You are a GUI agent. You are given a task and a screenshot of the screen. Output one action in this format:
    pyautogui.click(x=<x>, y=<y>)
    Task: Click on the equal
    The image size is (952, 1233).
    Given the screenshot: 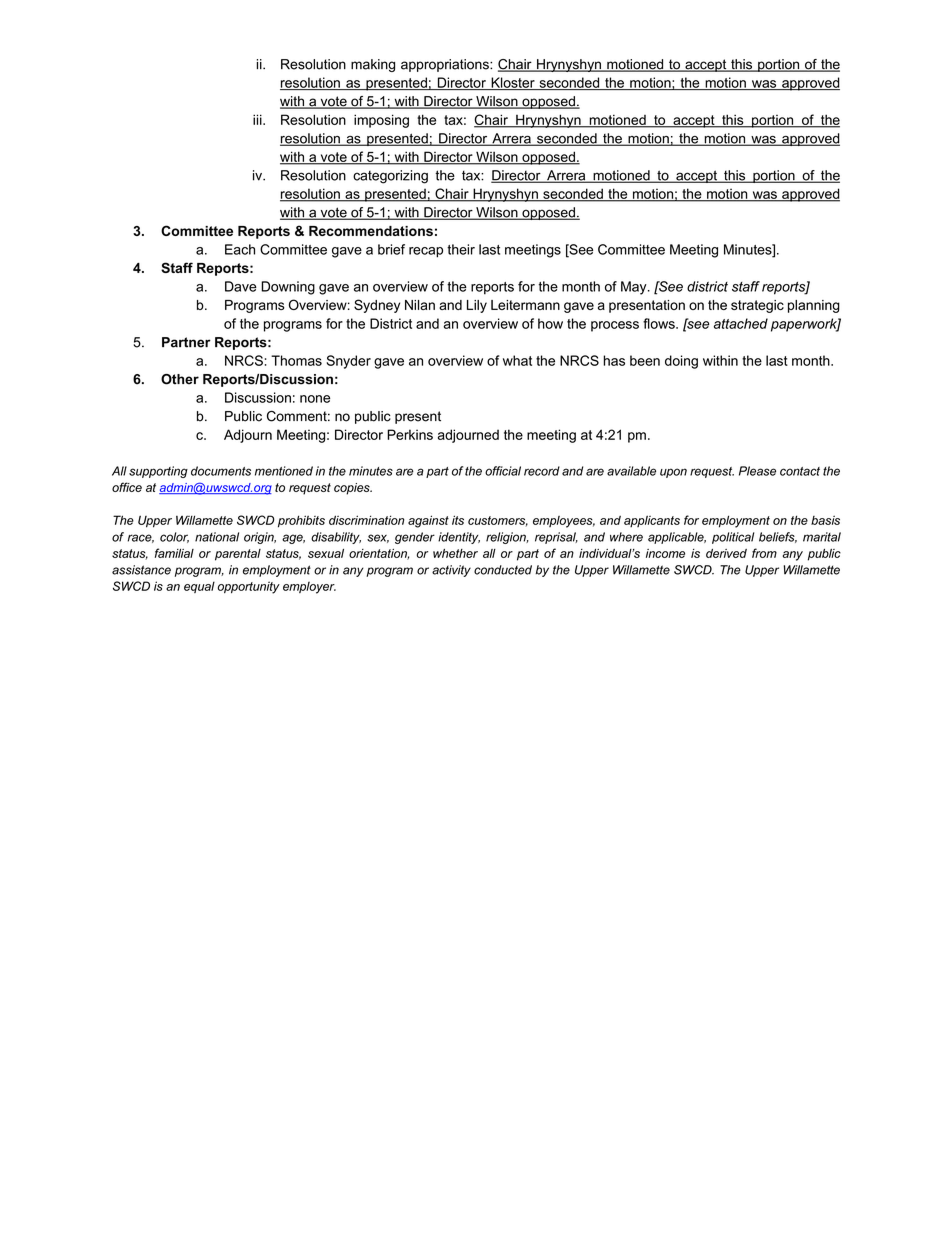 What is the action you would take?
    pyautogui.click(x=199, y=587)
